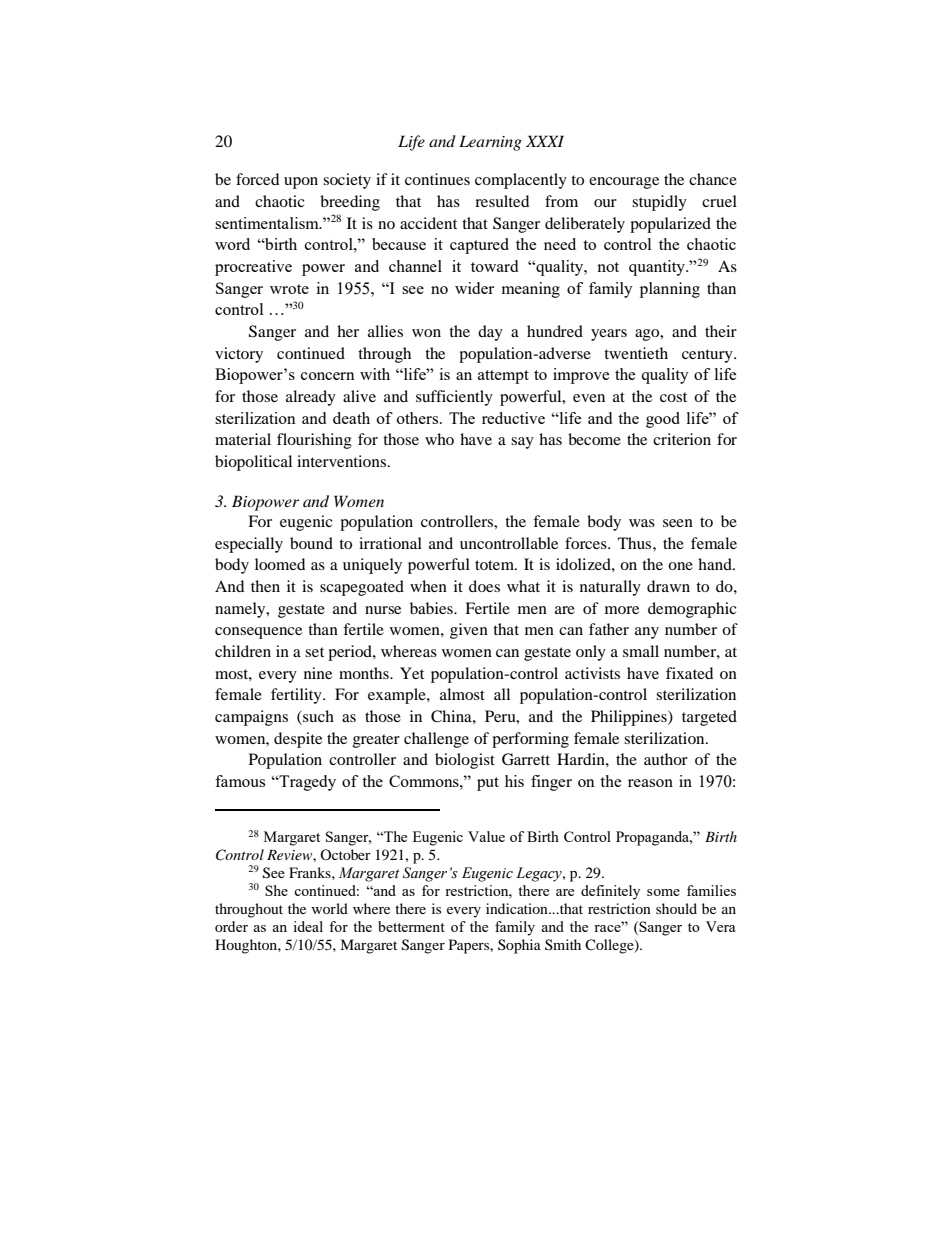  I want to click on upon, so click(301, 183).
